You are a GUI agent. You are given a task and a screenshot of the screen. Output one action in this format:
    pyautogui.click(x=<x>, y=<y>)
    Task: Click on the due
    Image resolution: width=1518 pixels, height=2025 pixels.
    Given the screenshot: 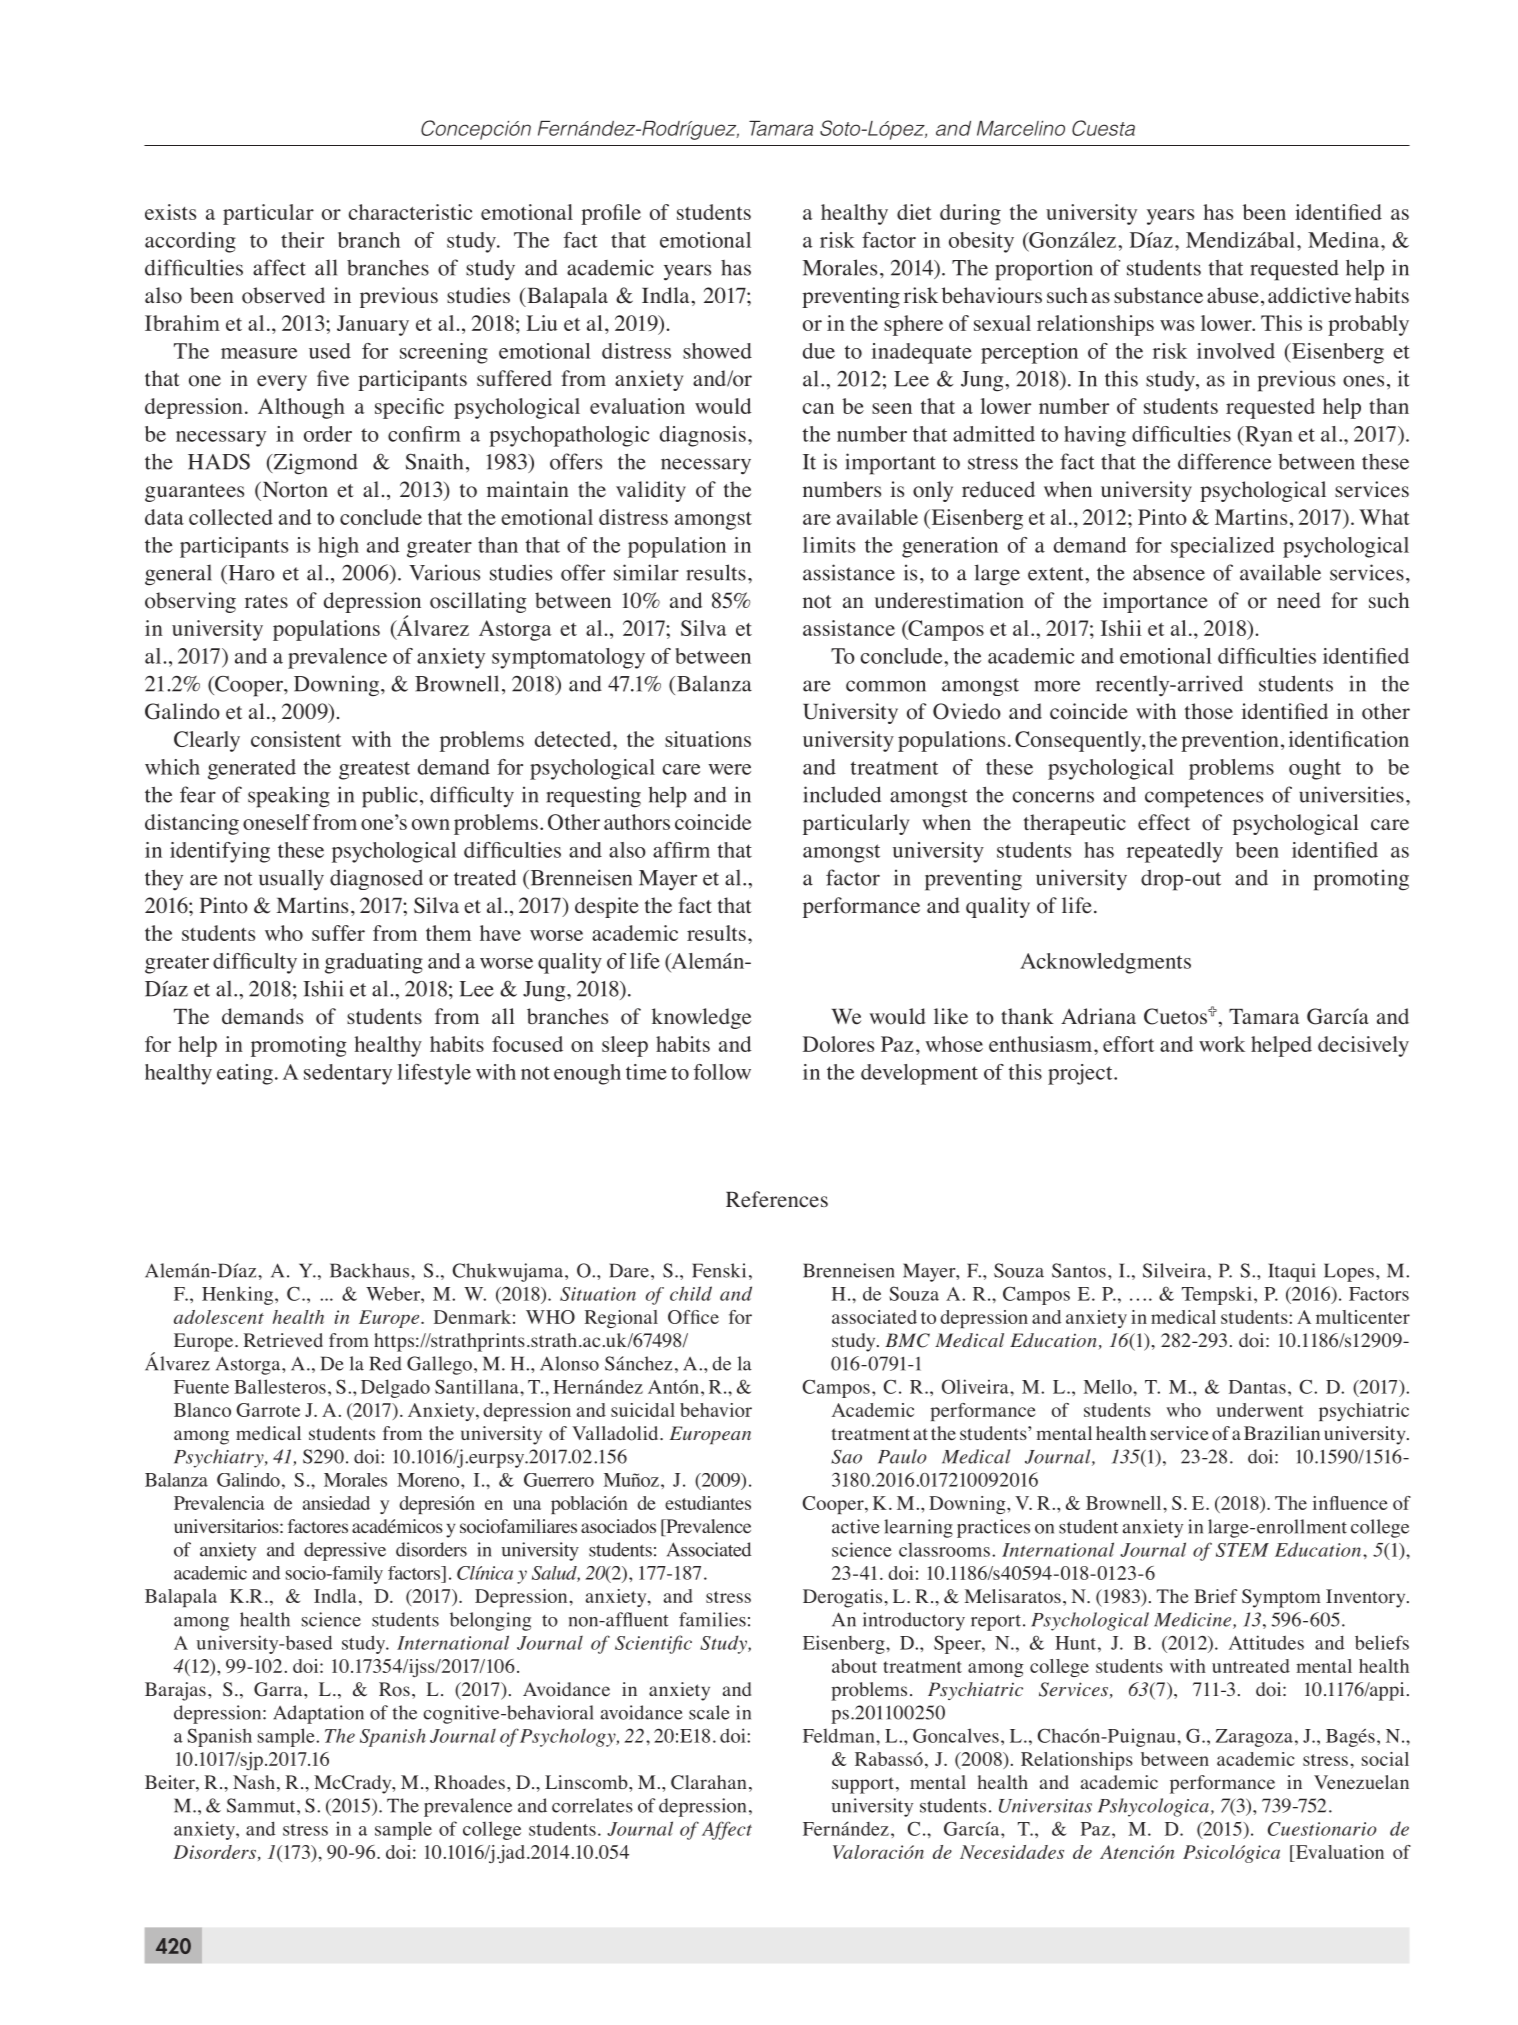 What is the action you would take?
    pyautogui.click(x=819, y=351)
